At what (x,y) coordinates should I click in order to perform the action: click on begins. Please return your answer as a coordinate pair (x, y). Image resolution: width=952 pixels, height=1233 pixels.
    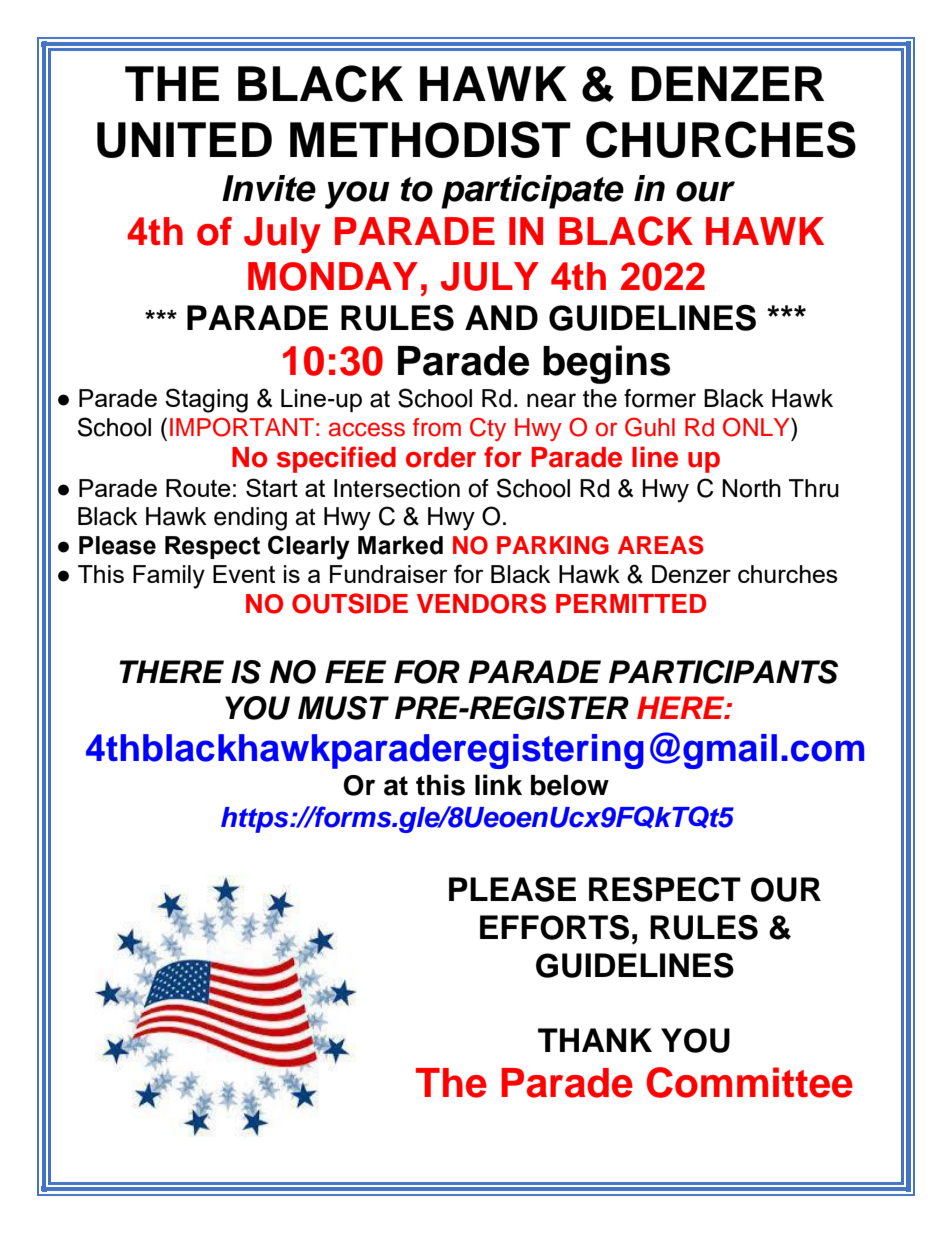
    Looking at the image, I should click on (606, 364).
